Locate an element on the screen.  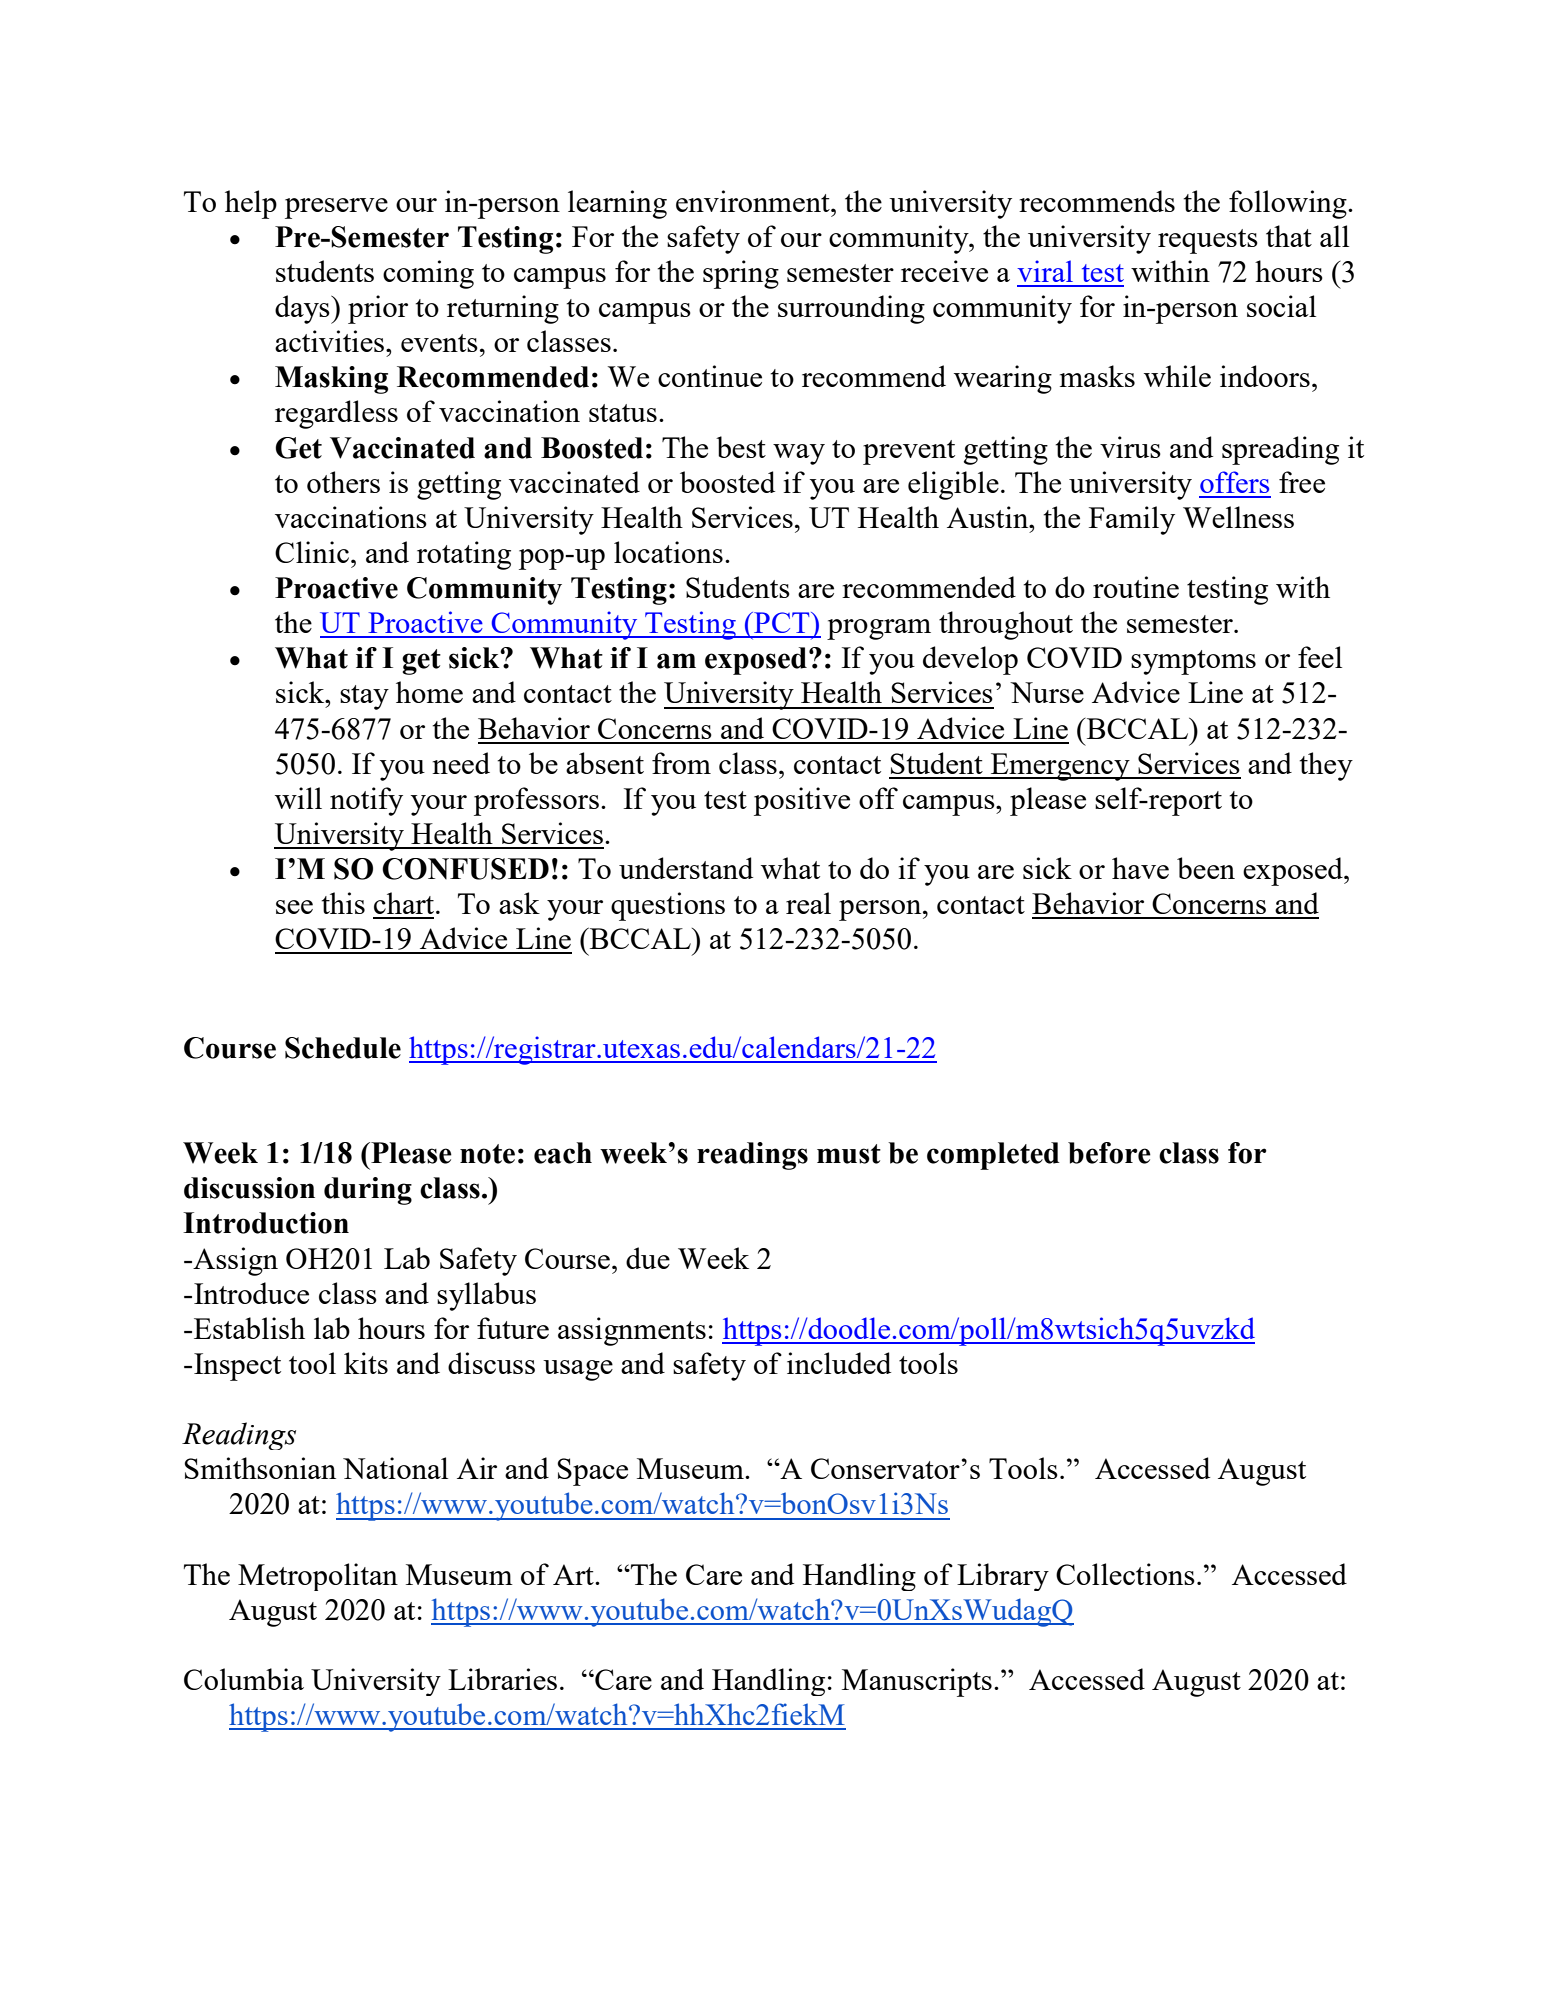
requests is located at coordinates (1208, 241).
